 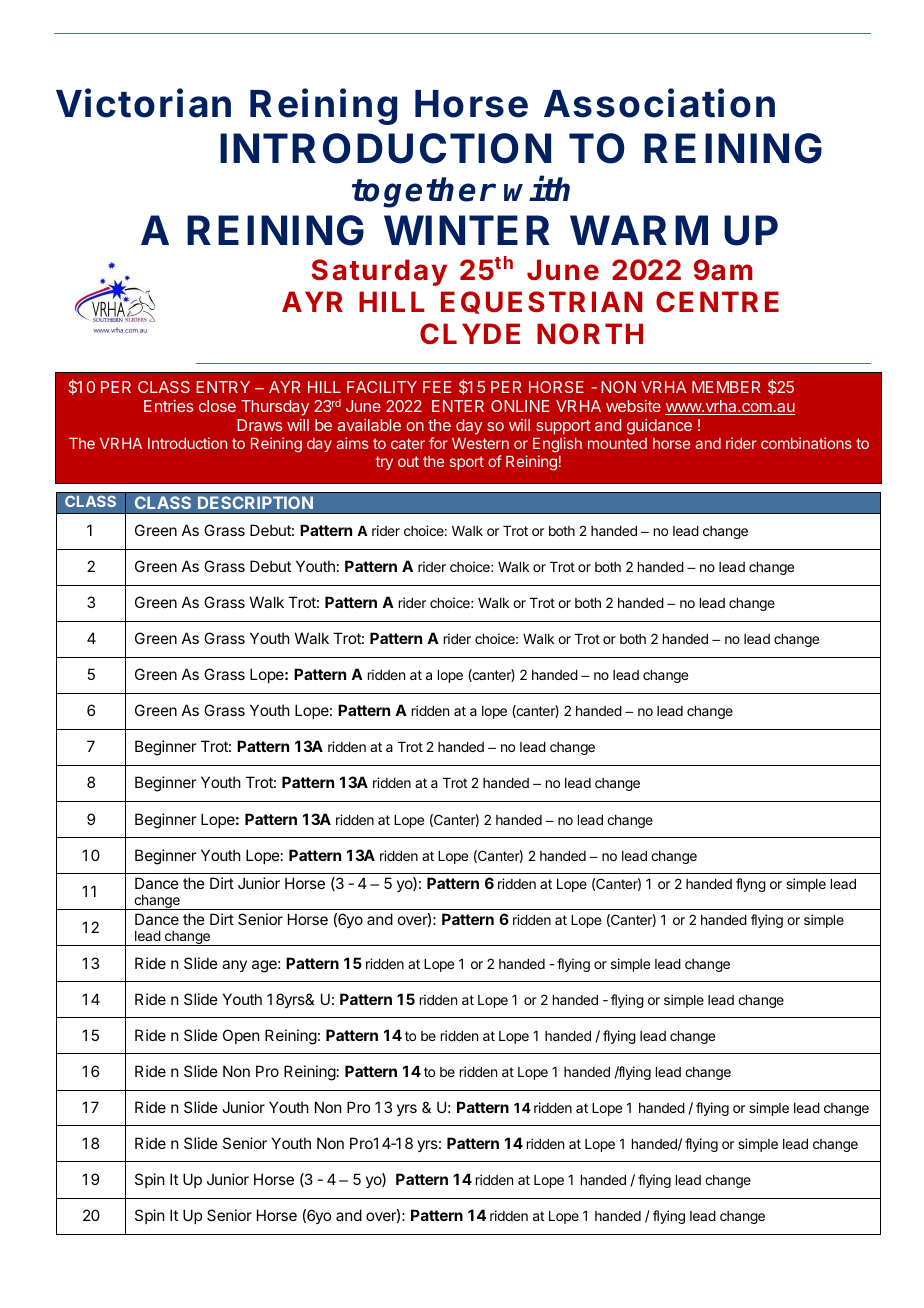 What do you see at coordinates (352, 443) in the document?
I see `aims` at bounding box center [352, 443].
